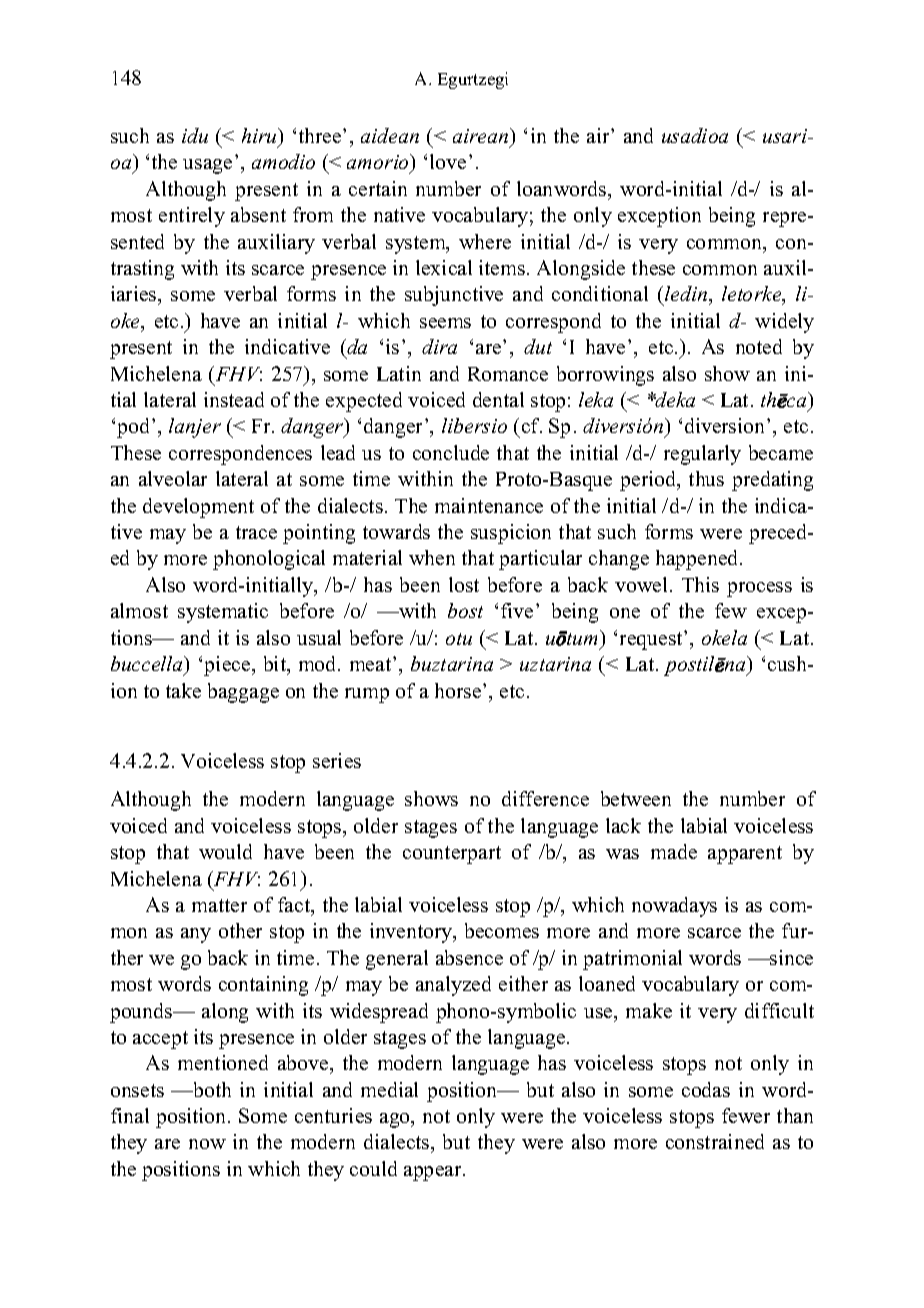 Image resolution: width=924 pixels, height=1308 pixels. I want to click on request, so click(652, 640).
